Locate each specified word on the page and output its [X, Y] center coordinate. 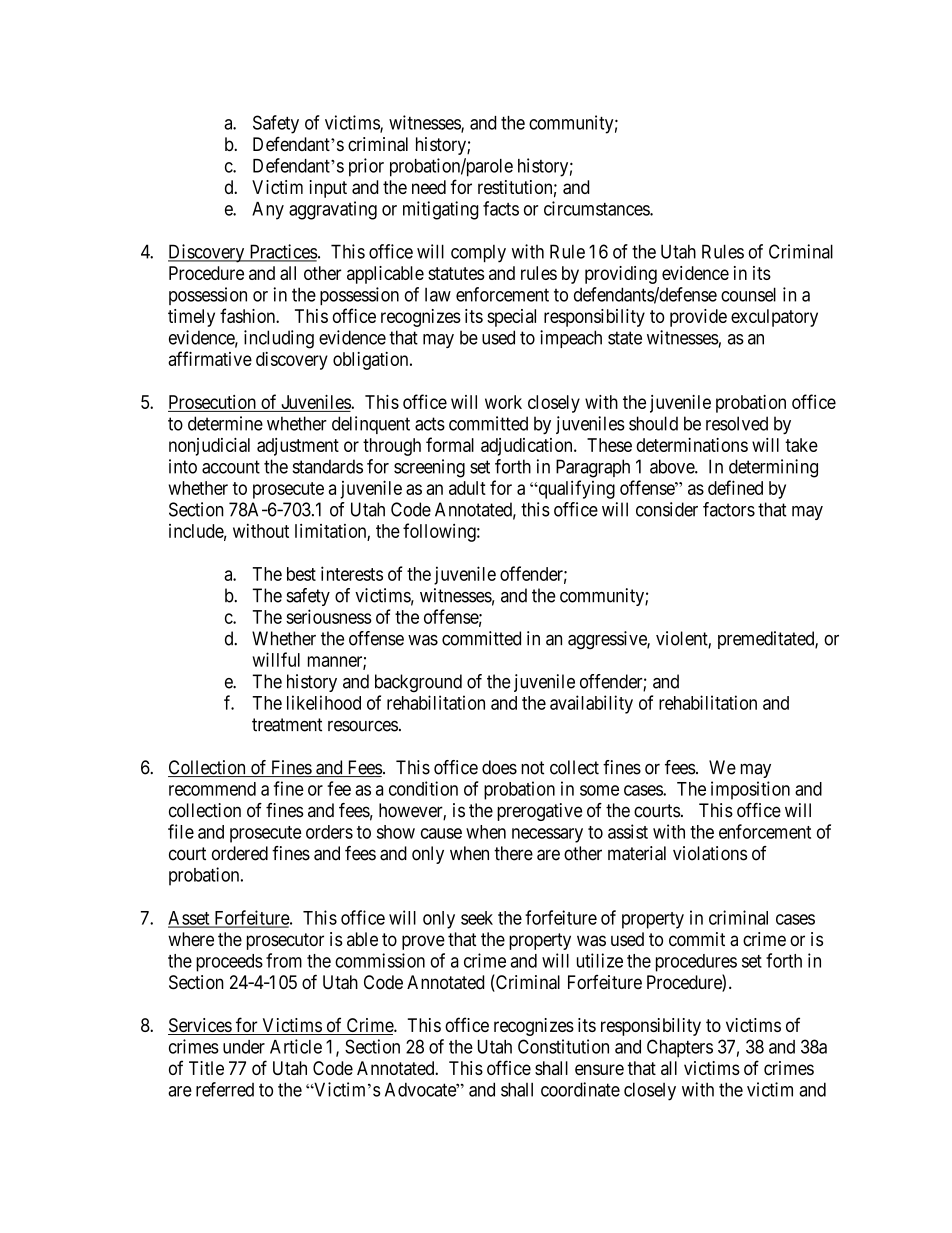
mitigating [441, 210]
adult [467, 488]
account [231, 467]
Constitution [563, 1046]
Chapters [680, 1048]
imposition [750, 790]
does [499, 767]
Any [268, 211]
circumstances [597, 208]
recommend [212, 789]
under [244, 1047]
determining [773, 468]
